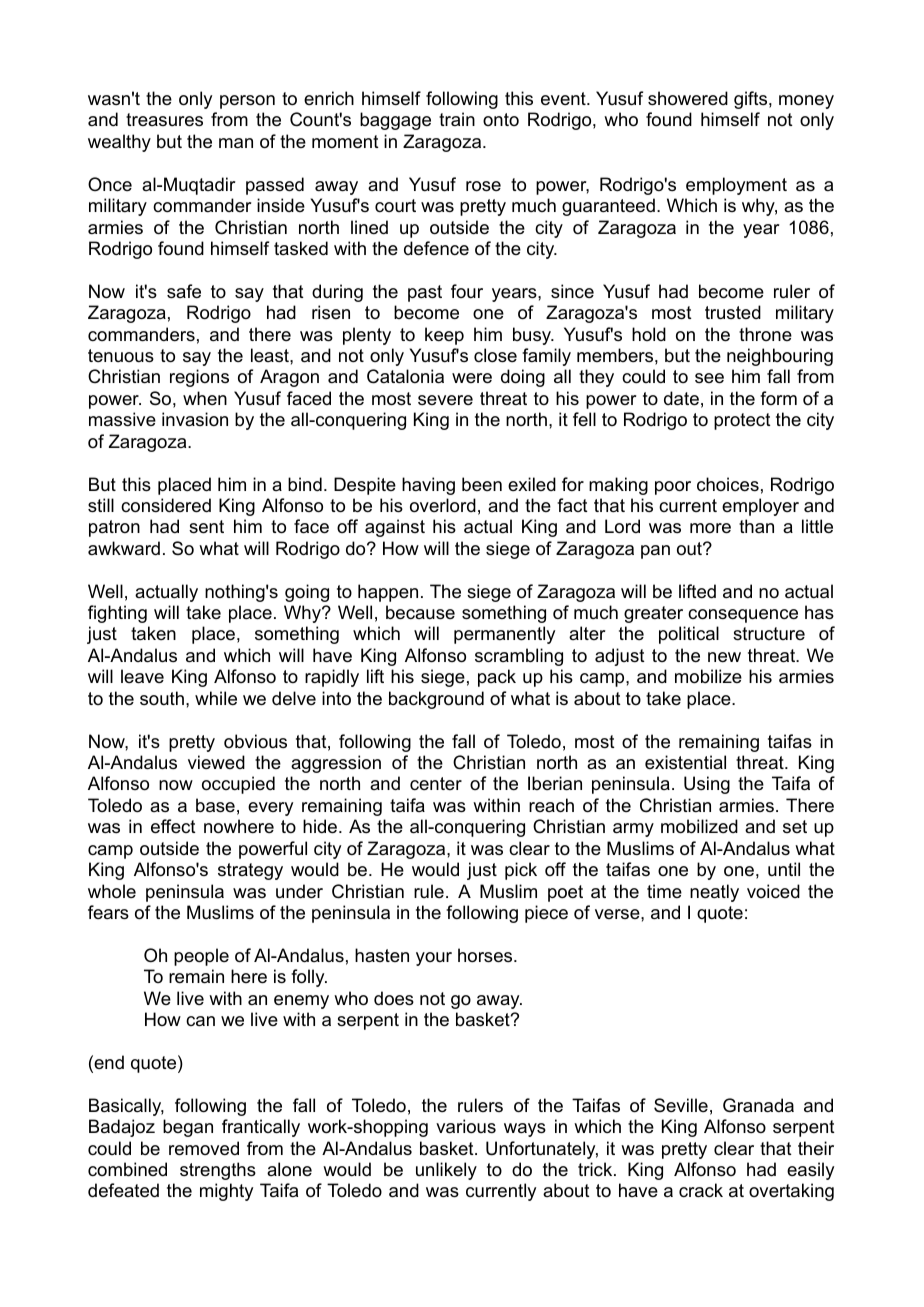 The height and width of the document is (1307, 924). Describe the element at coordinates (724, 657) in the document. I see `new` at that location.
